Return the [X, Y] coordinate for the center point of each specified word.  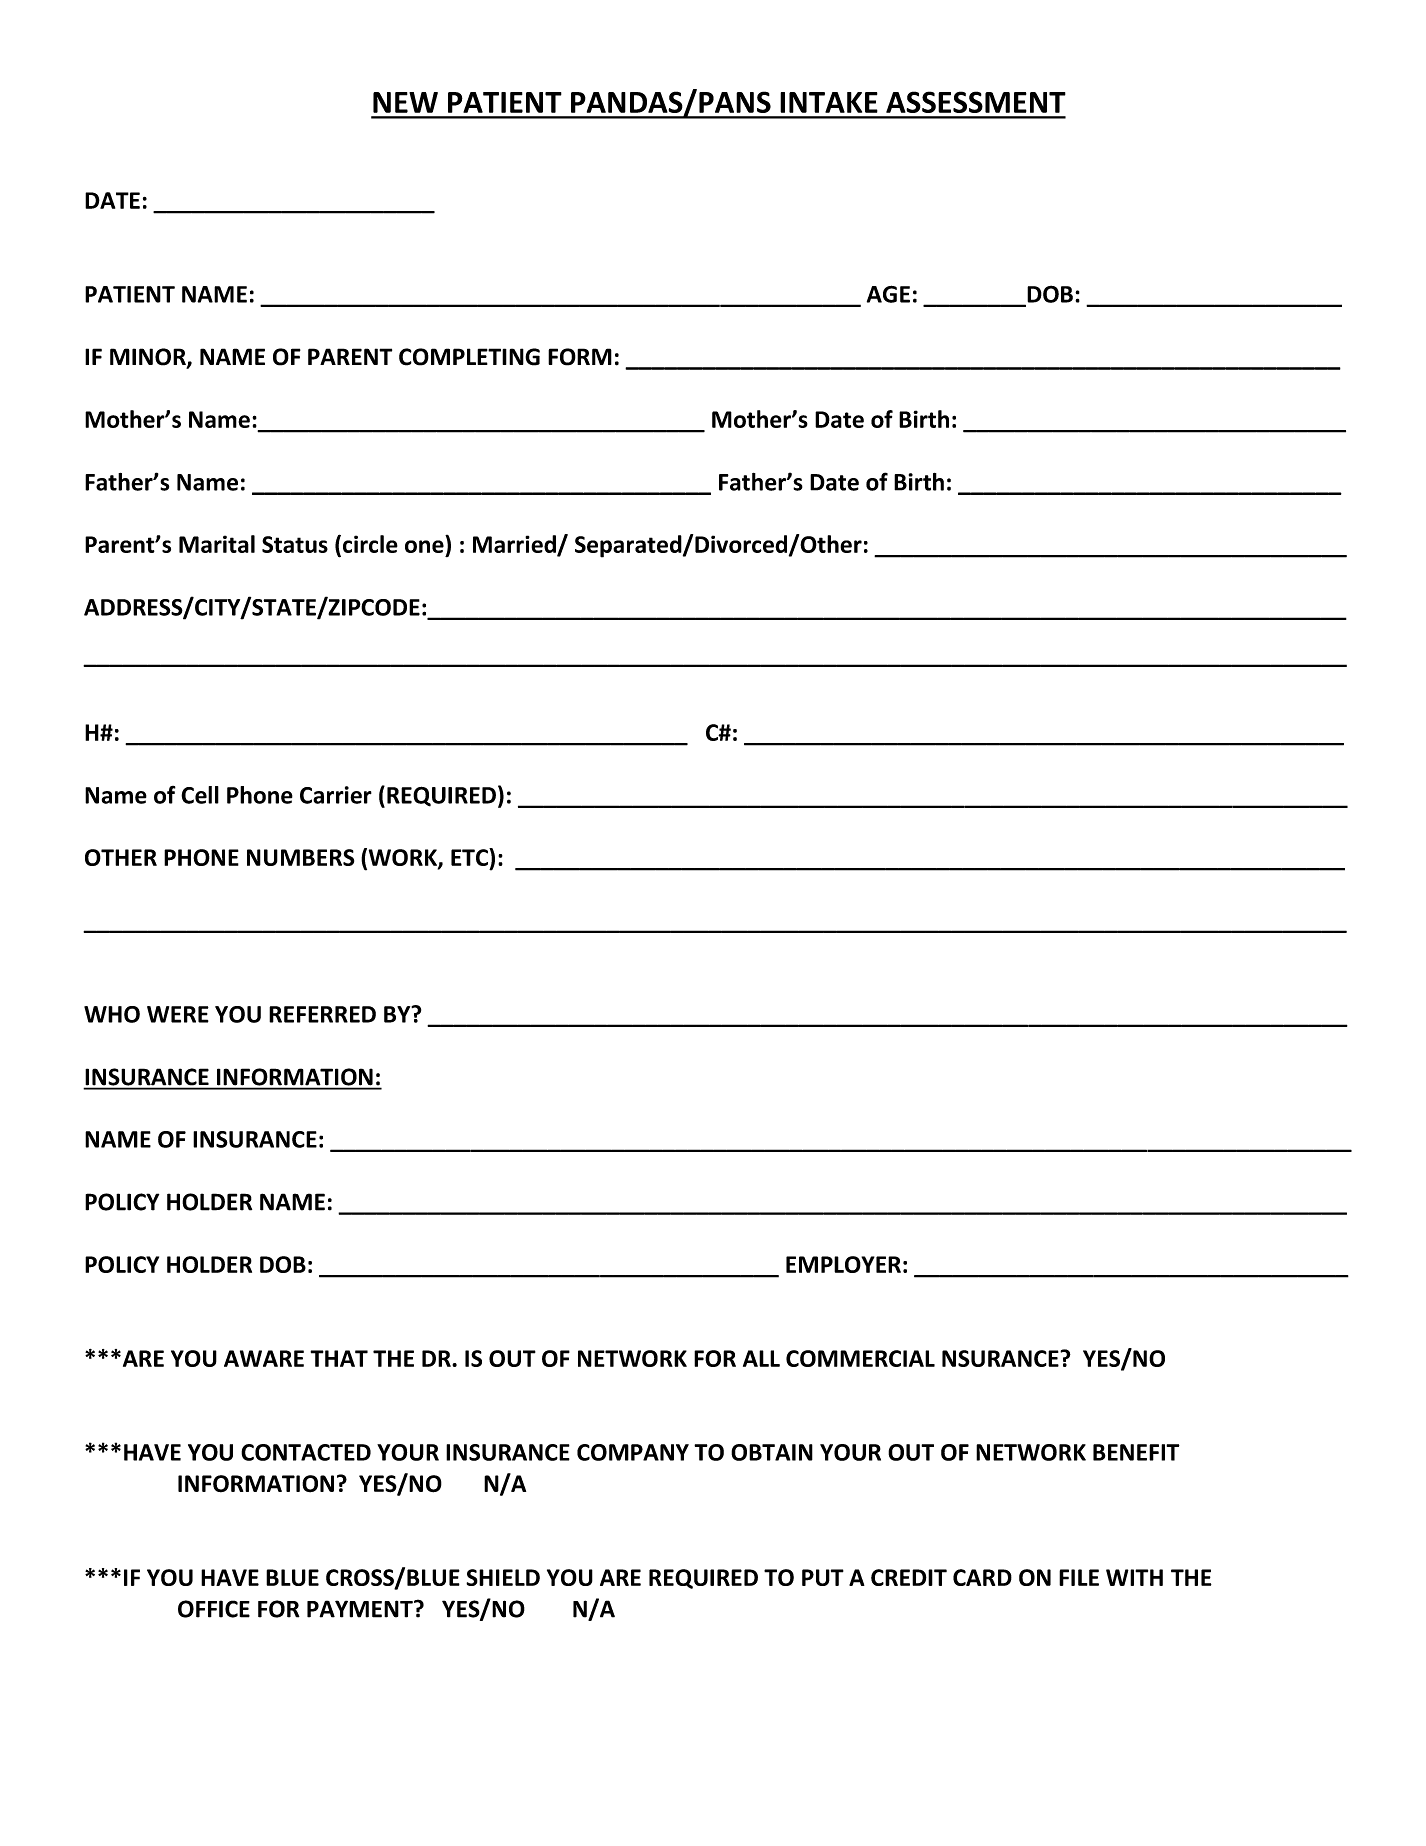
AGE [888, 294]
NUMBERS [300, 857]
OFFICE [214, 1609]
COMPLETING [469, 357]
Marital [217, 544]
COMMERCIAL [860, 1358]
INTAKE [829, 102]
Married [515, 545]
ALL [761, 1358]
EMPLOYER [843, 1264]
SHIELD [503, 1577]
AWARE [264, 1358]
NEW [405, 102]
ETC [470, 857]
